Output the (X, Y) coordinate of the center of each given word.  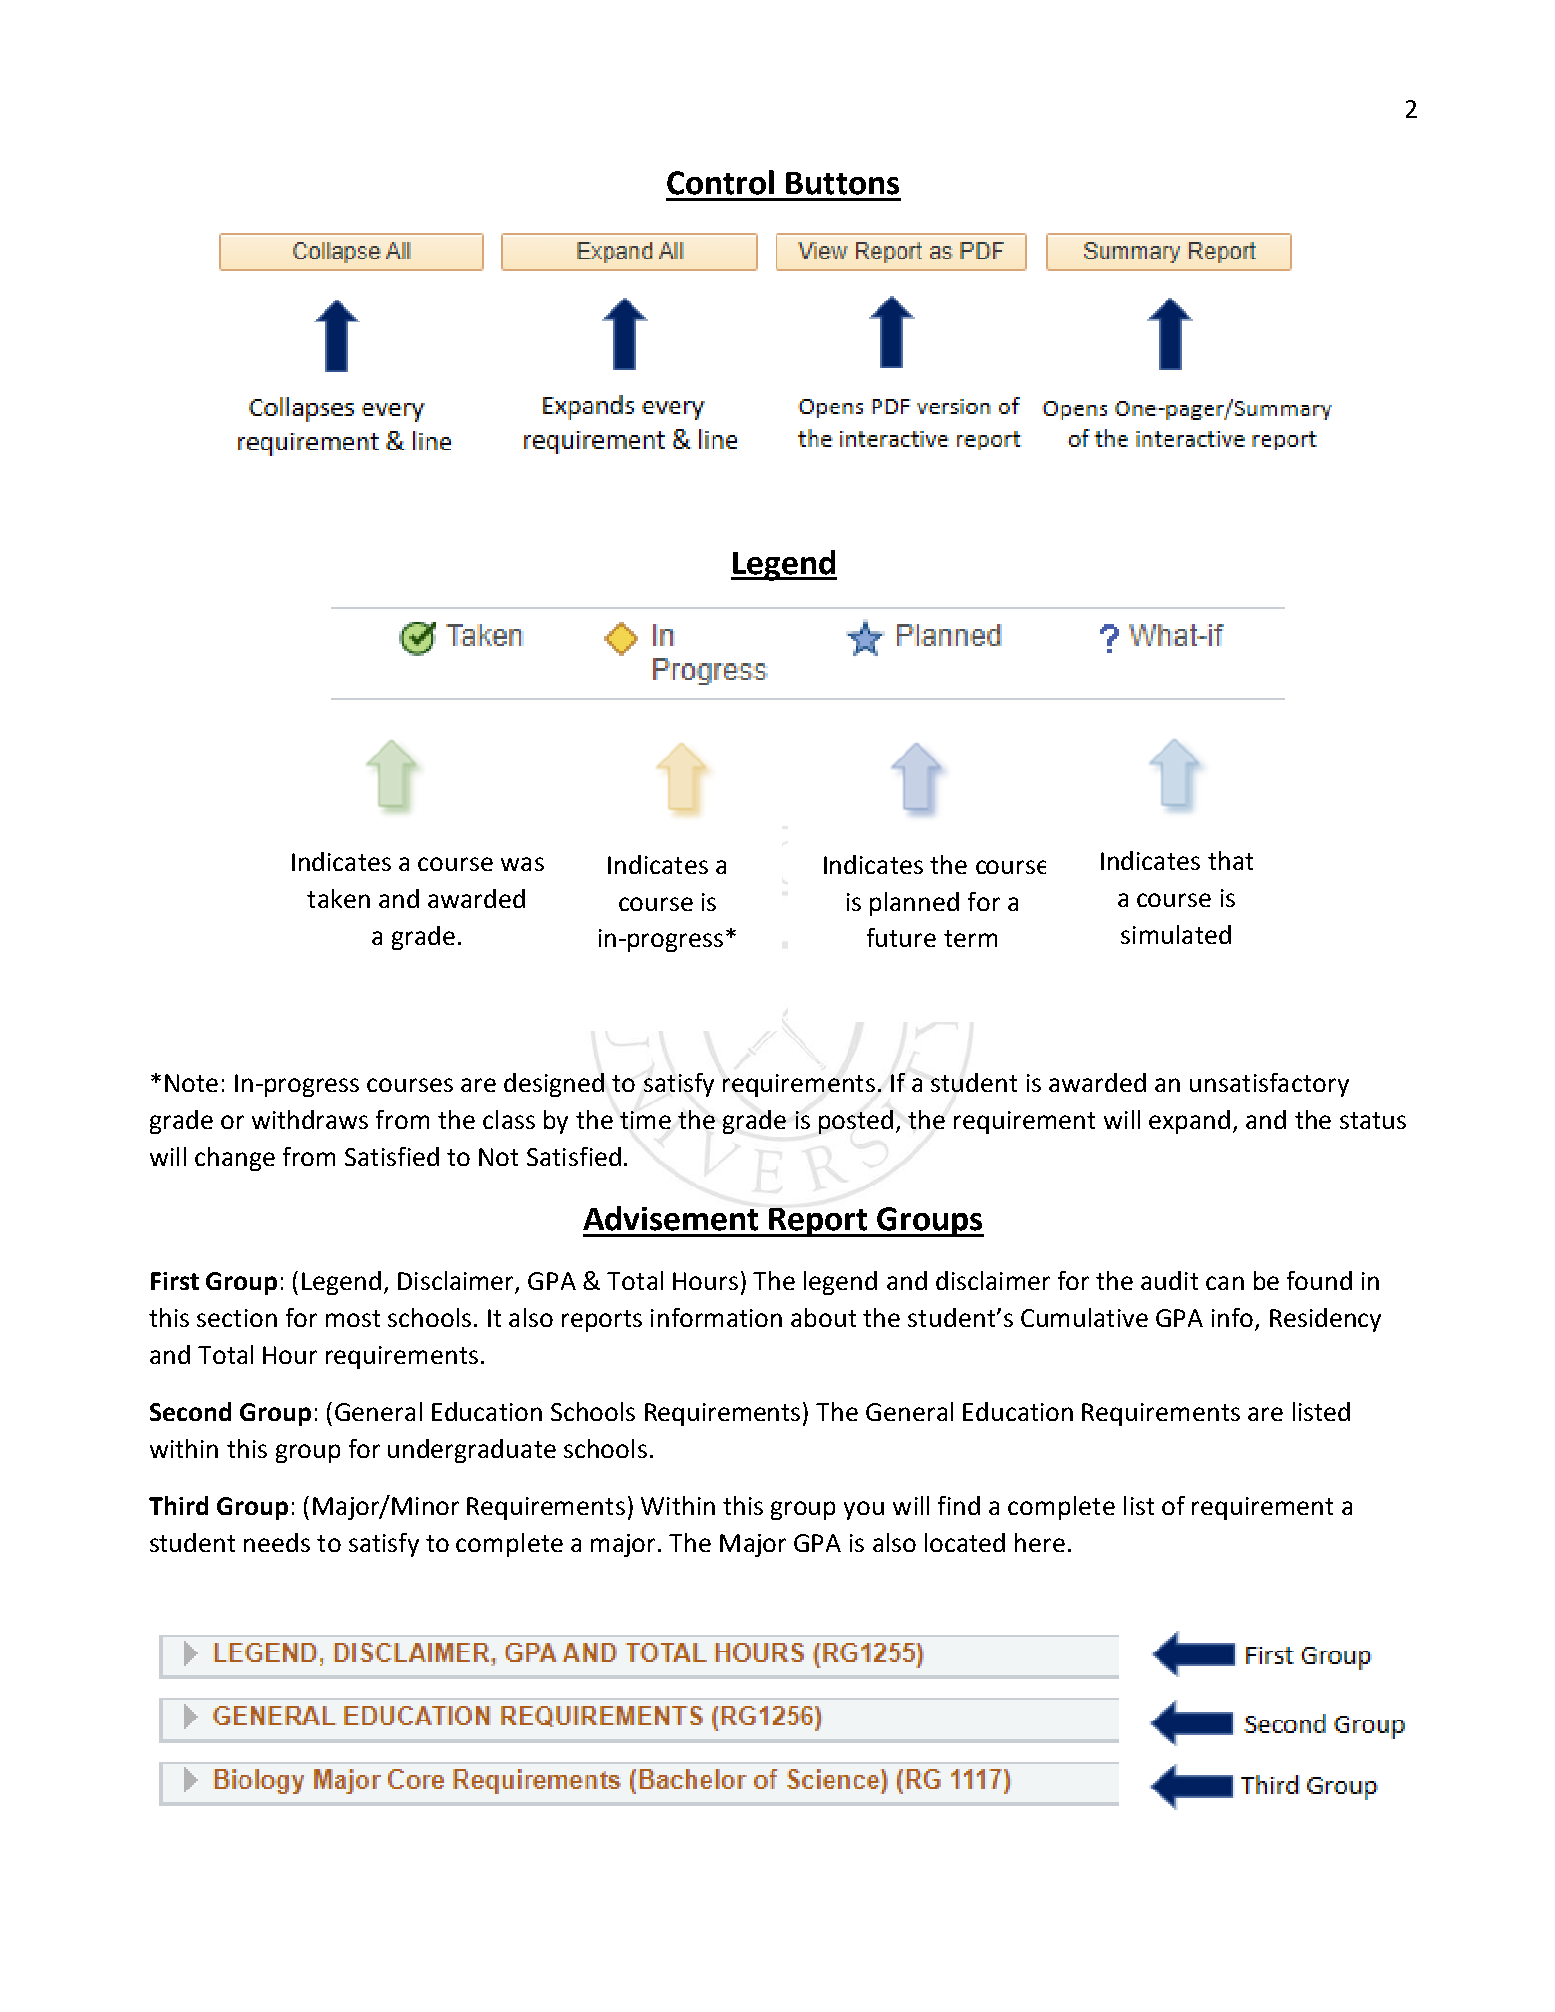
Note (191, 1083)
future (901, 937)
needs (277, 1542)
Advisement (670, 1218)
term (970, 938)
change (235, 1159)
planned (914, 904)
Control (720, 182)
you (864, 1510)
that (1230, 860)
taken (338, 898)
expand (1189, 1122)
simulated (1176, 934)
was (522, 864)
